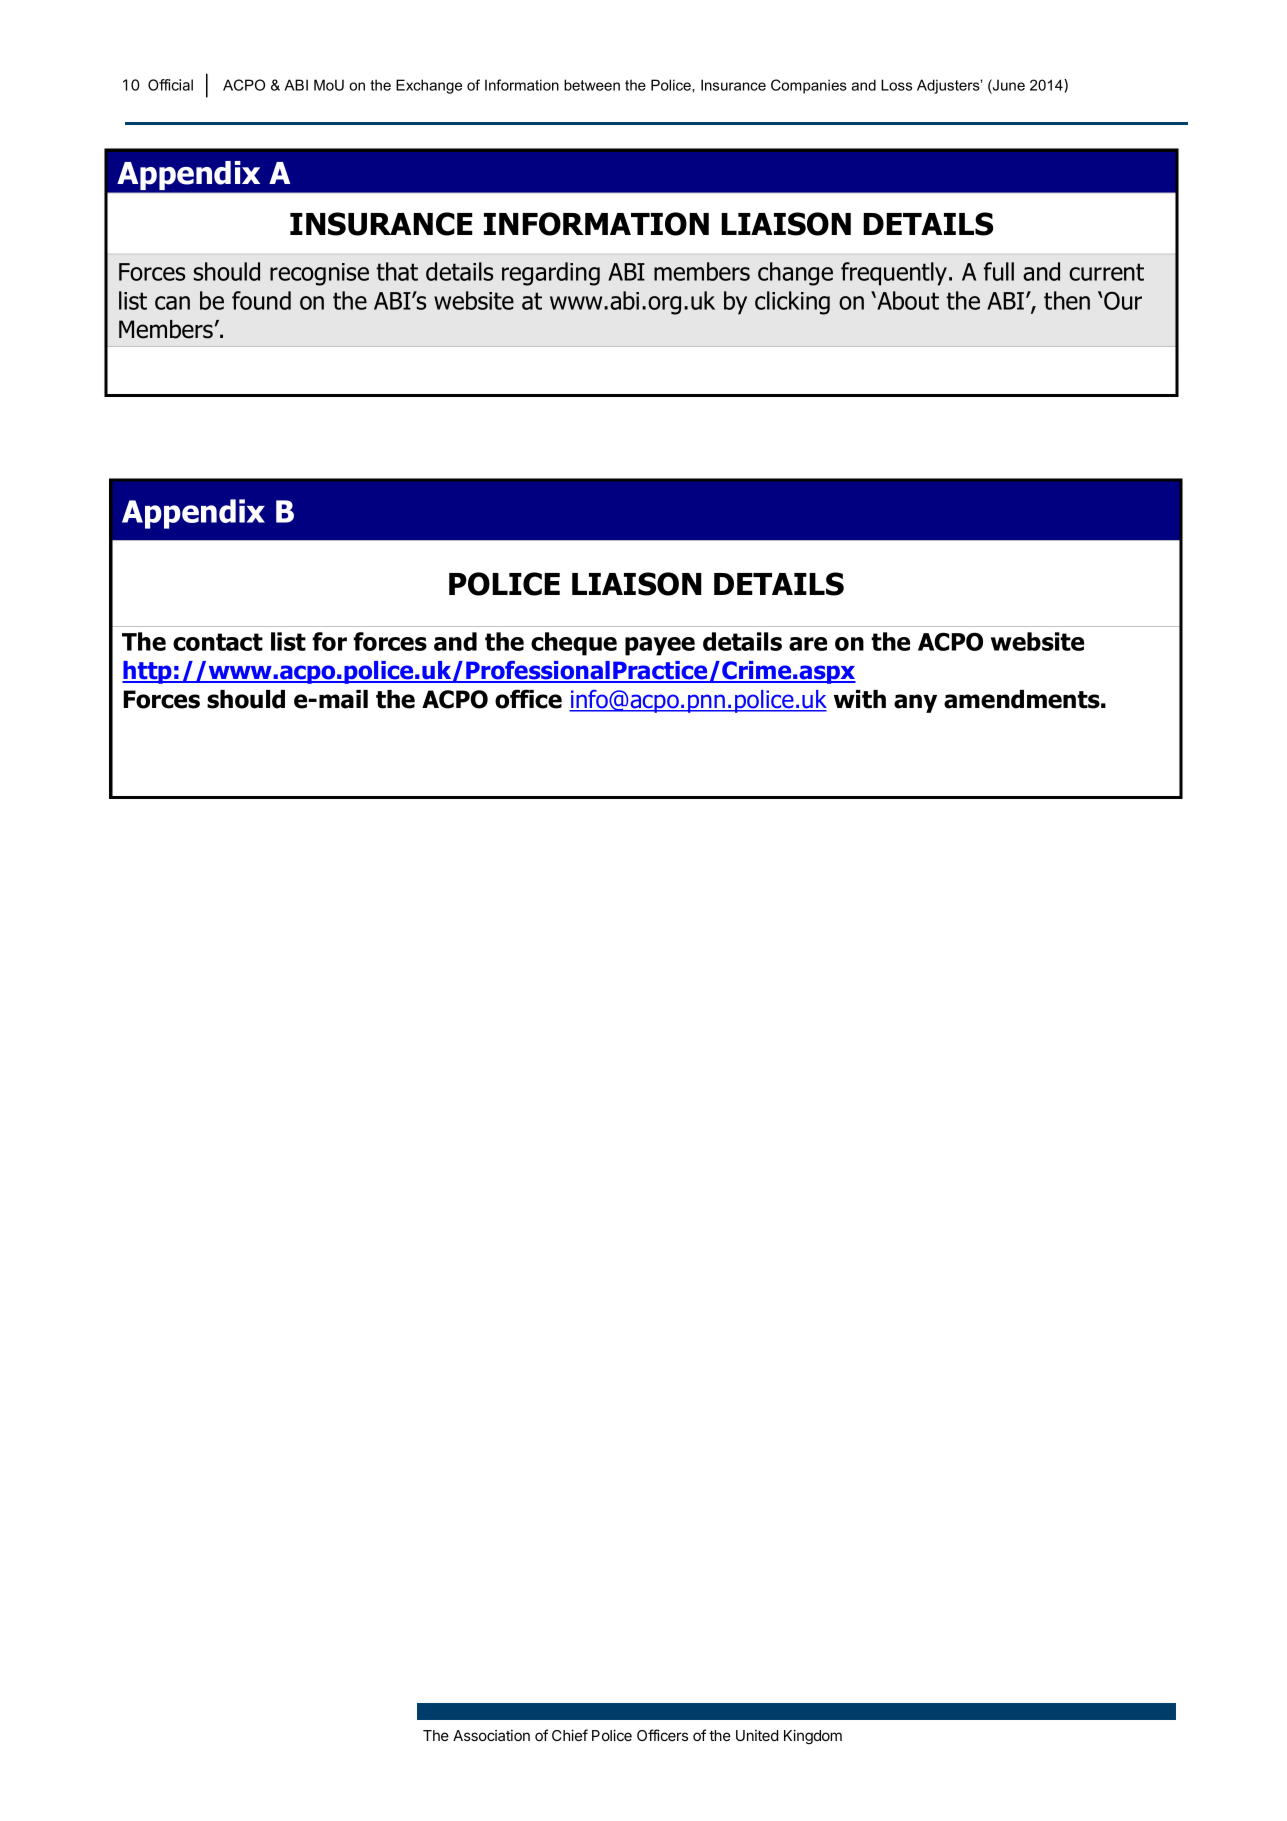 This page has width=1287, height=1821. What do you see at coordinates (592, 85) in the page?
I see `between` at bounding box center [592, 85].
